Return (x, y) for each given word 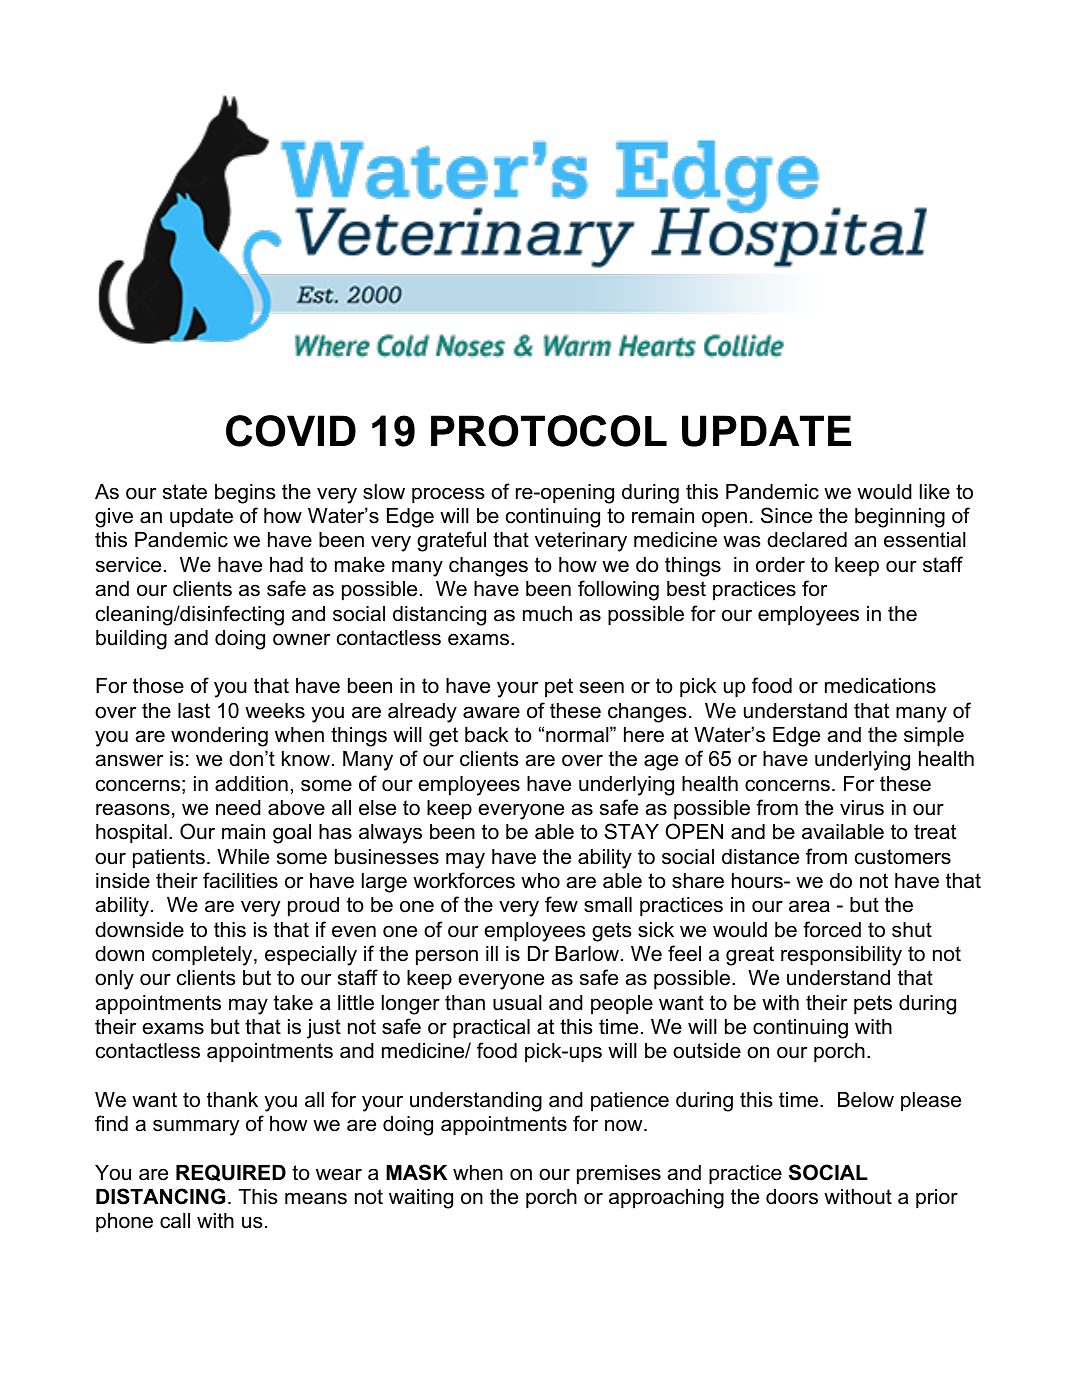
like (935, 492)
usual (517, 1003)
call (175, 1221)
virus (862, 808)
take (293, 1003)
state (185, 492)
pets (873, 1005)
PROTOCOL (549, 431)
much (547, 614)
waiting (421, 1199)
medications (880, 686)
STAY (631, 831)
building (131, 640)
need (238, 808)
